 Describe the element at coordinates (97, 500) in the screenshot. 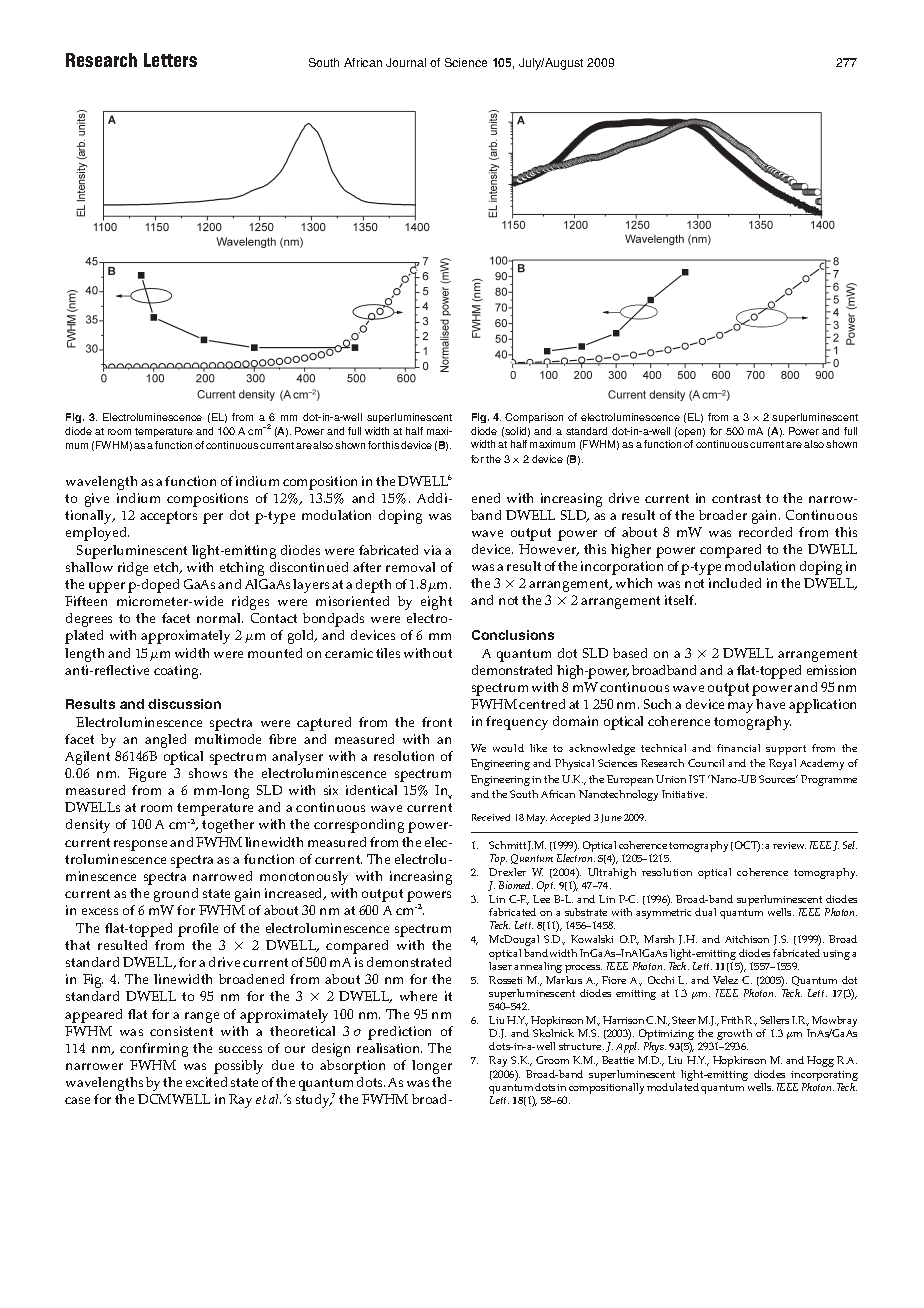

I see `give` at that location.
